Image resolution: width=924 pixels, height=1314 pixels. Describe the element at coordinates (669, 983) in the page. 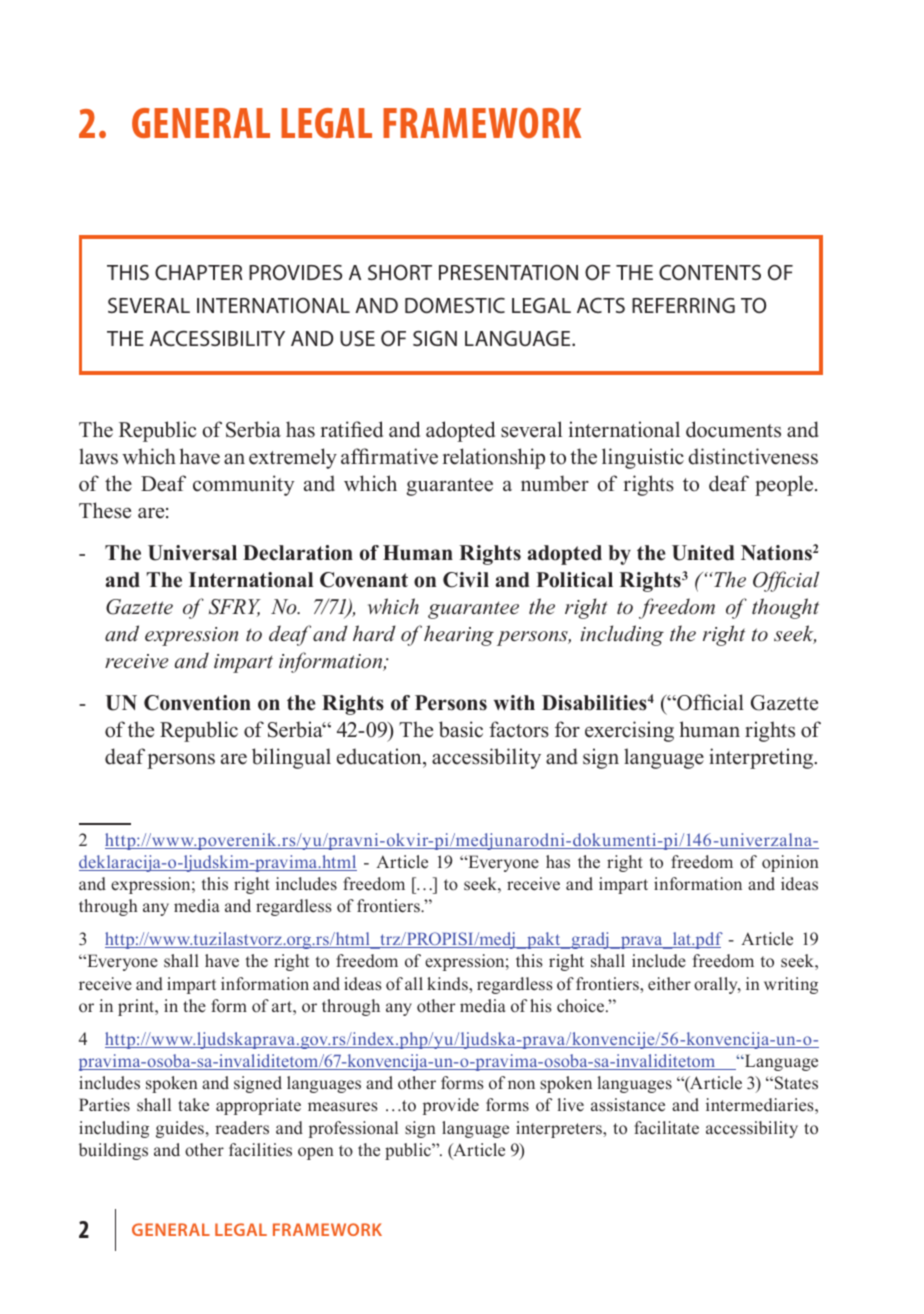

I see `either` at that location.
